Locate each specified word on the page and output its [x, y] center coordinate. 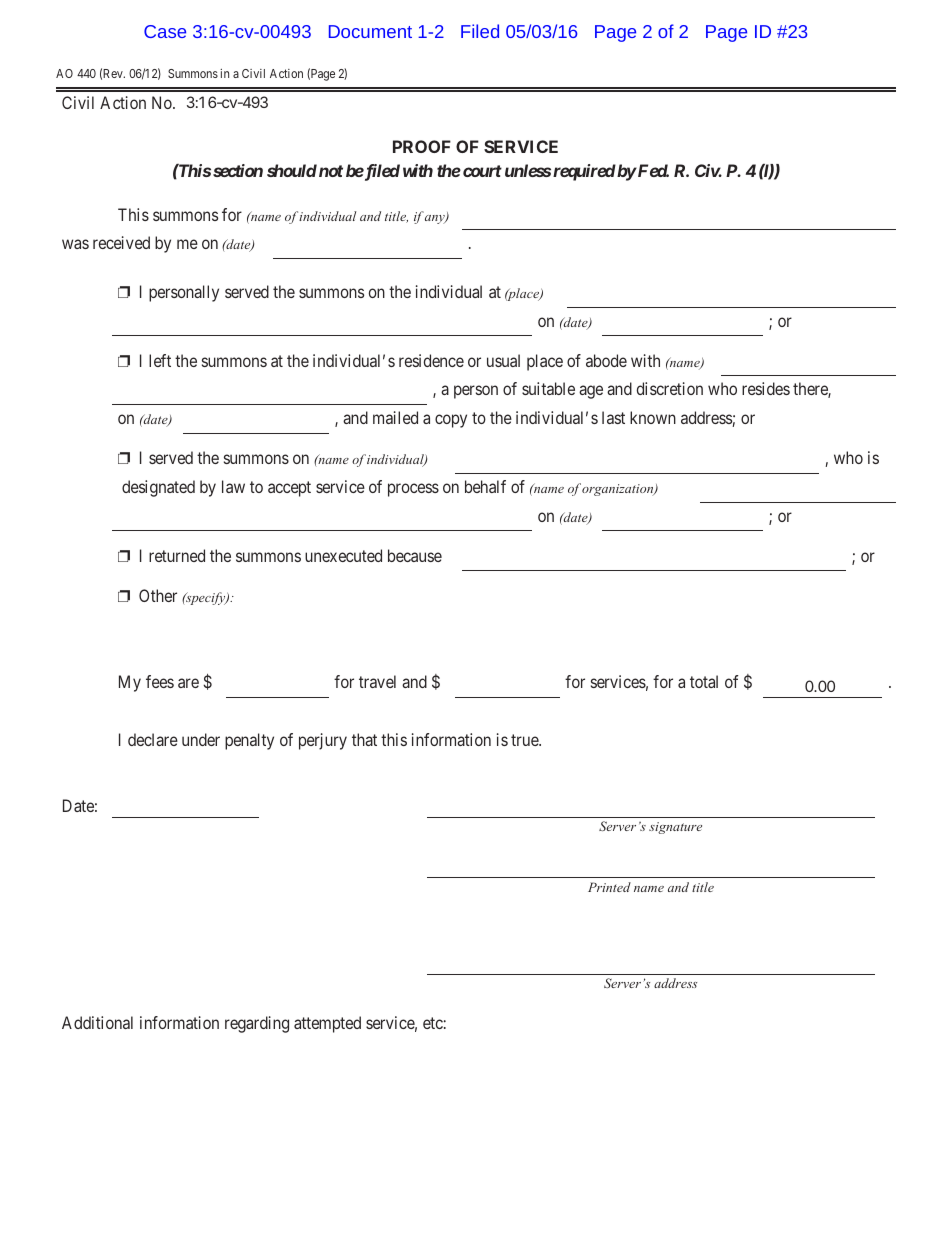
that [364, 739]
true [525, 740]
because [415, 555]
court [481, 171]
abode [606, 360]
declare [153, 739]
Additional [97, 1022]
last [613, 417]
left [160, 360]
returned [177, 555]
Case [165, 31]
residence [431, 360]
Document [370, 31]
